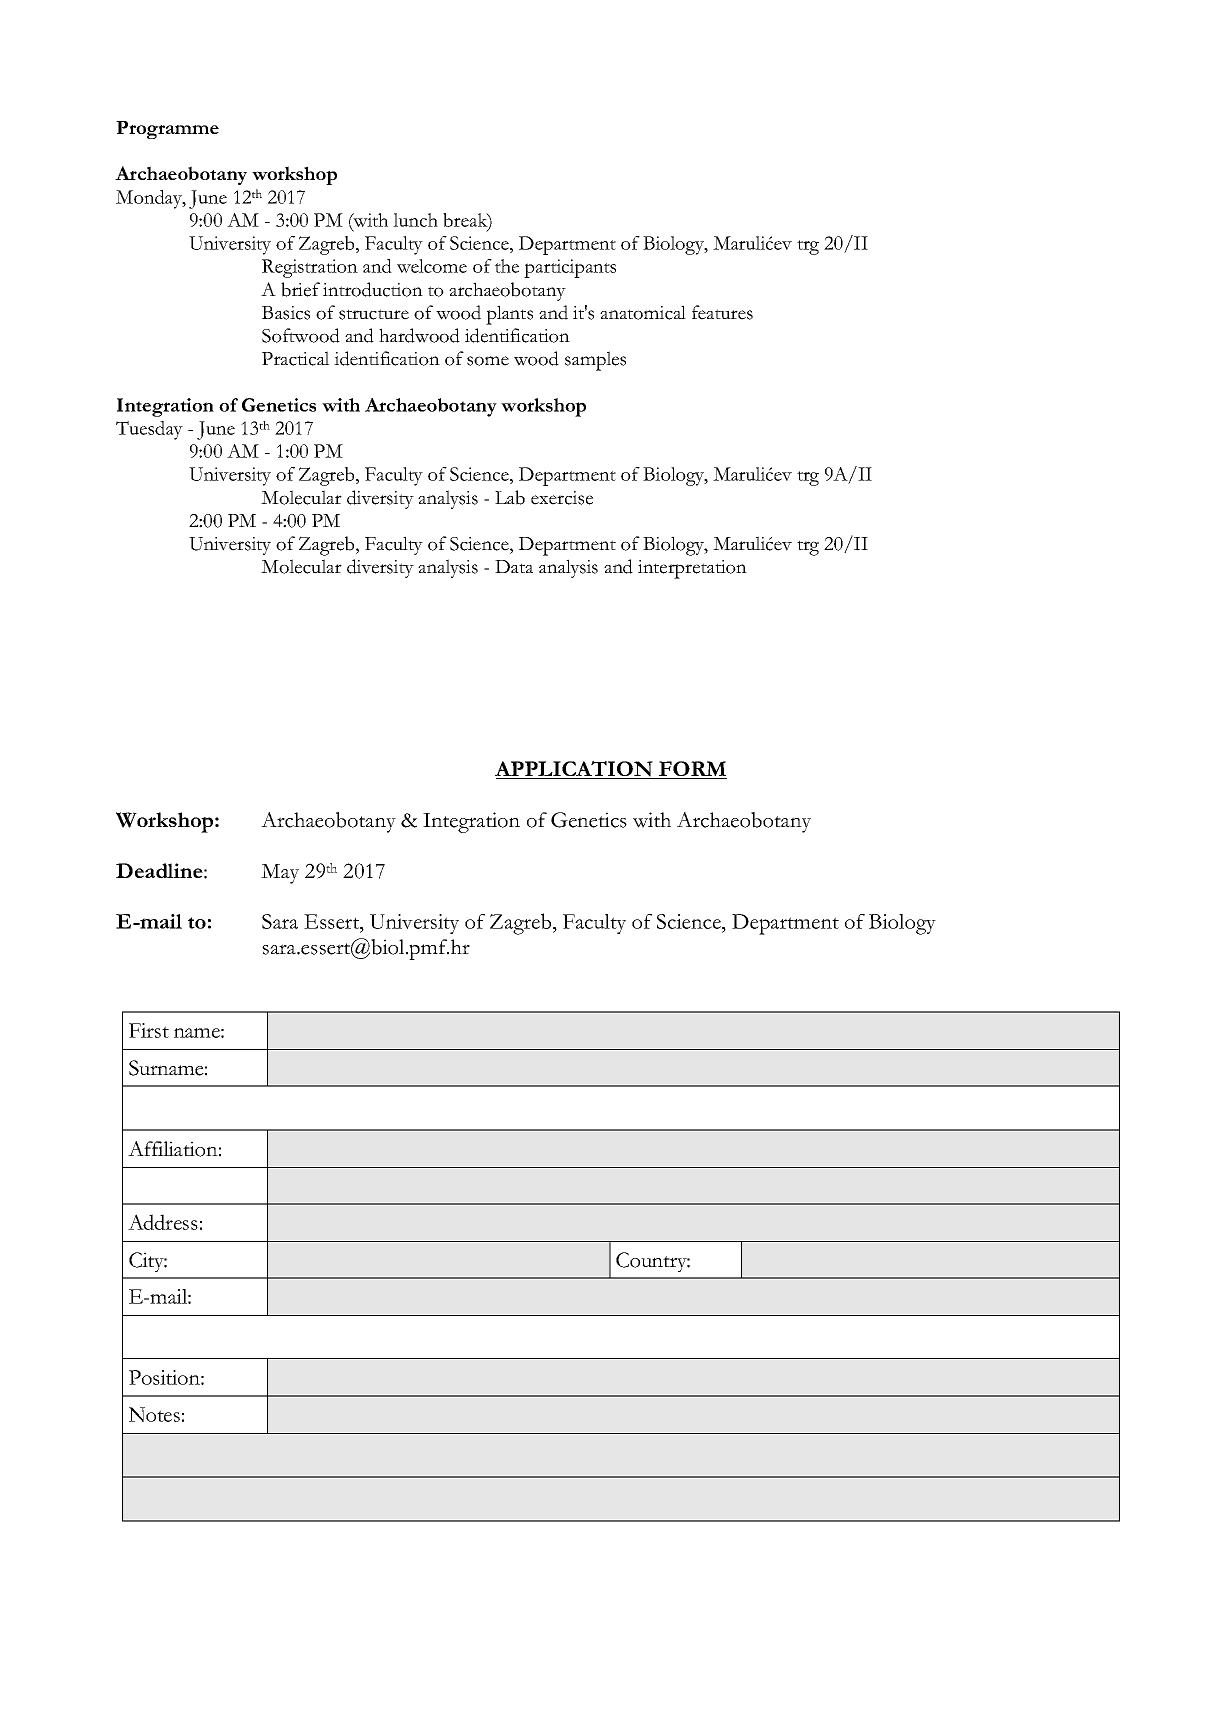  What do you see at coordinates (692, 569) in the image?
I see `interpretation` at bounding box center [692, 569].
